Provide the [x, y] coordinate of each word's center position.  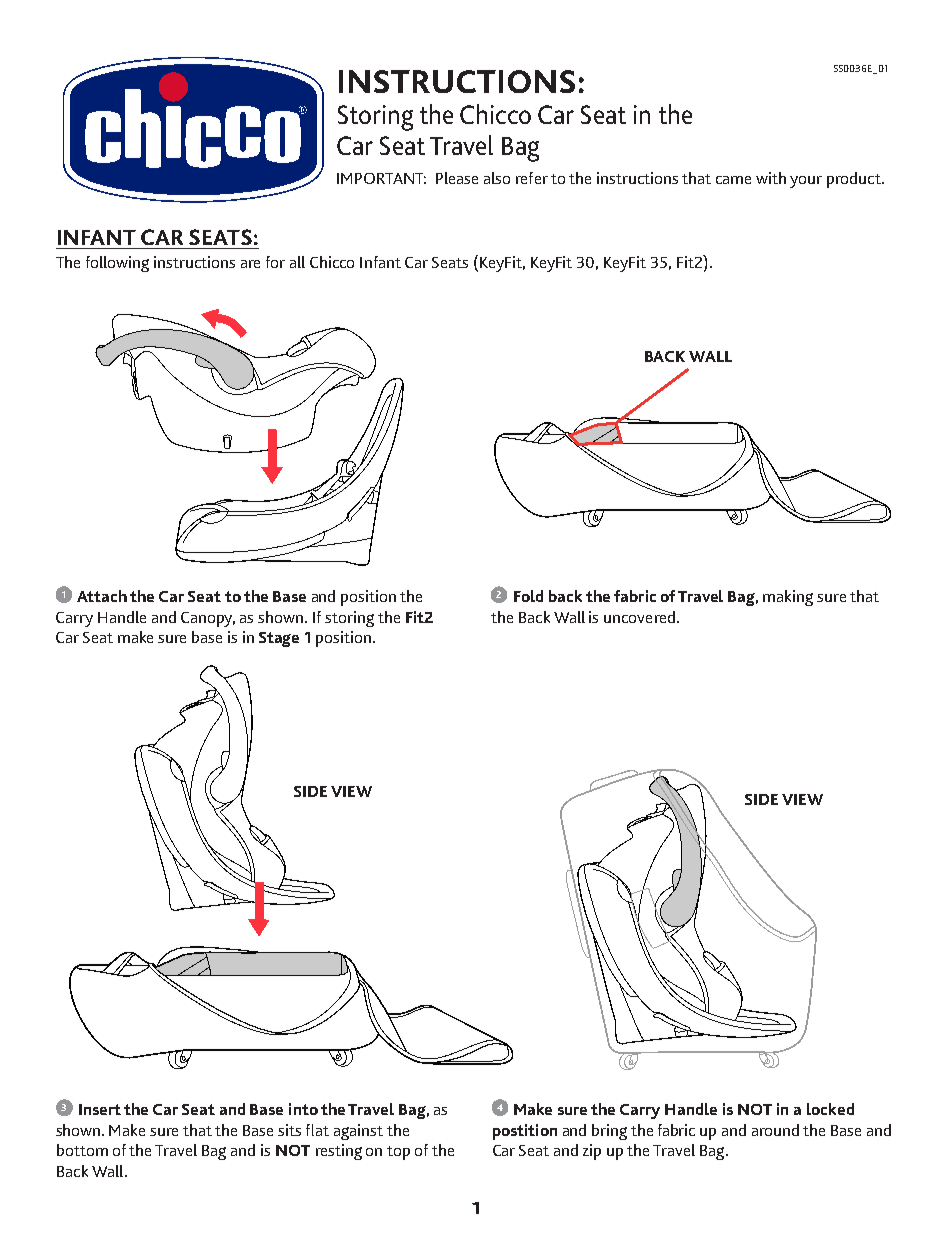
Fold [528, 596]
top [398, 1153]
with [771, 178]
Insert [100, 1109]
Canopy [208, 619]
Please [457, 178]
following [117, 264]
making [788, 598]
